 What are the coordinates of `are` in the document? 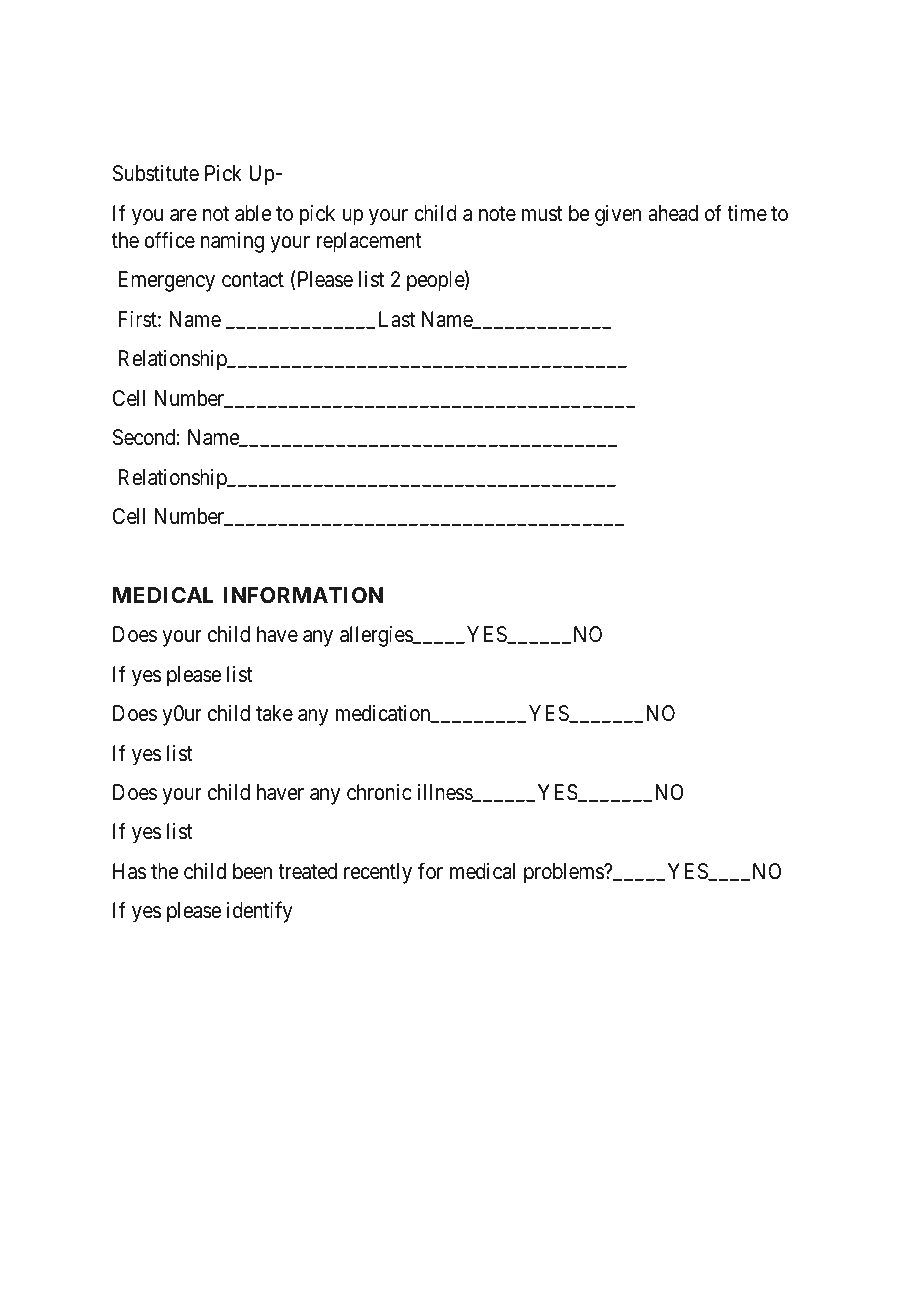 It's located at (183, 215).
